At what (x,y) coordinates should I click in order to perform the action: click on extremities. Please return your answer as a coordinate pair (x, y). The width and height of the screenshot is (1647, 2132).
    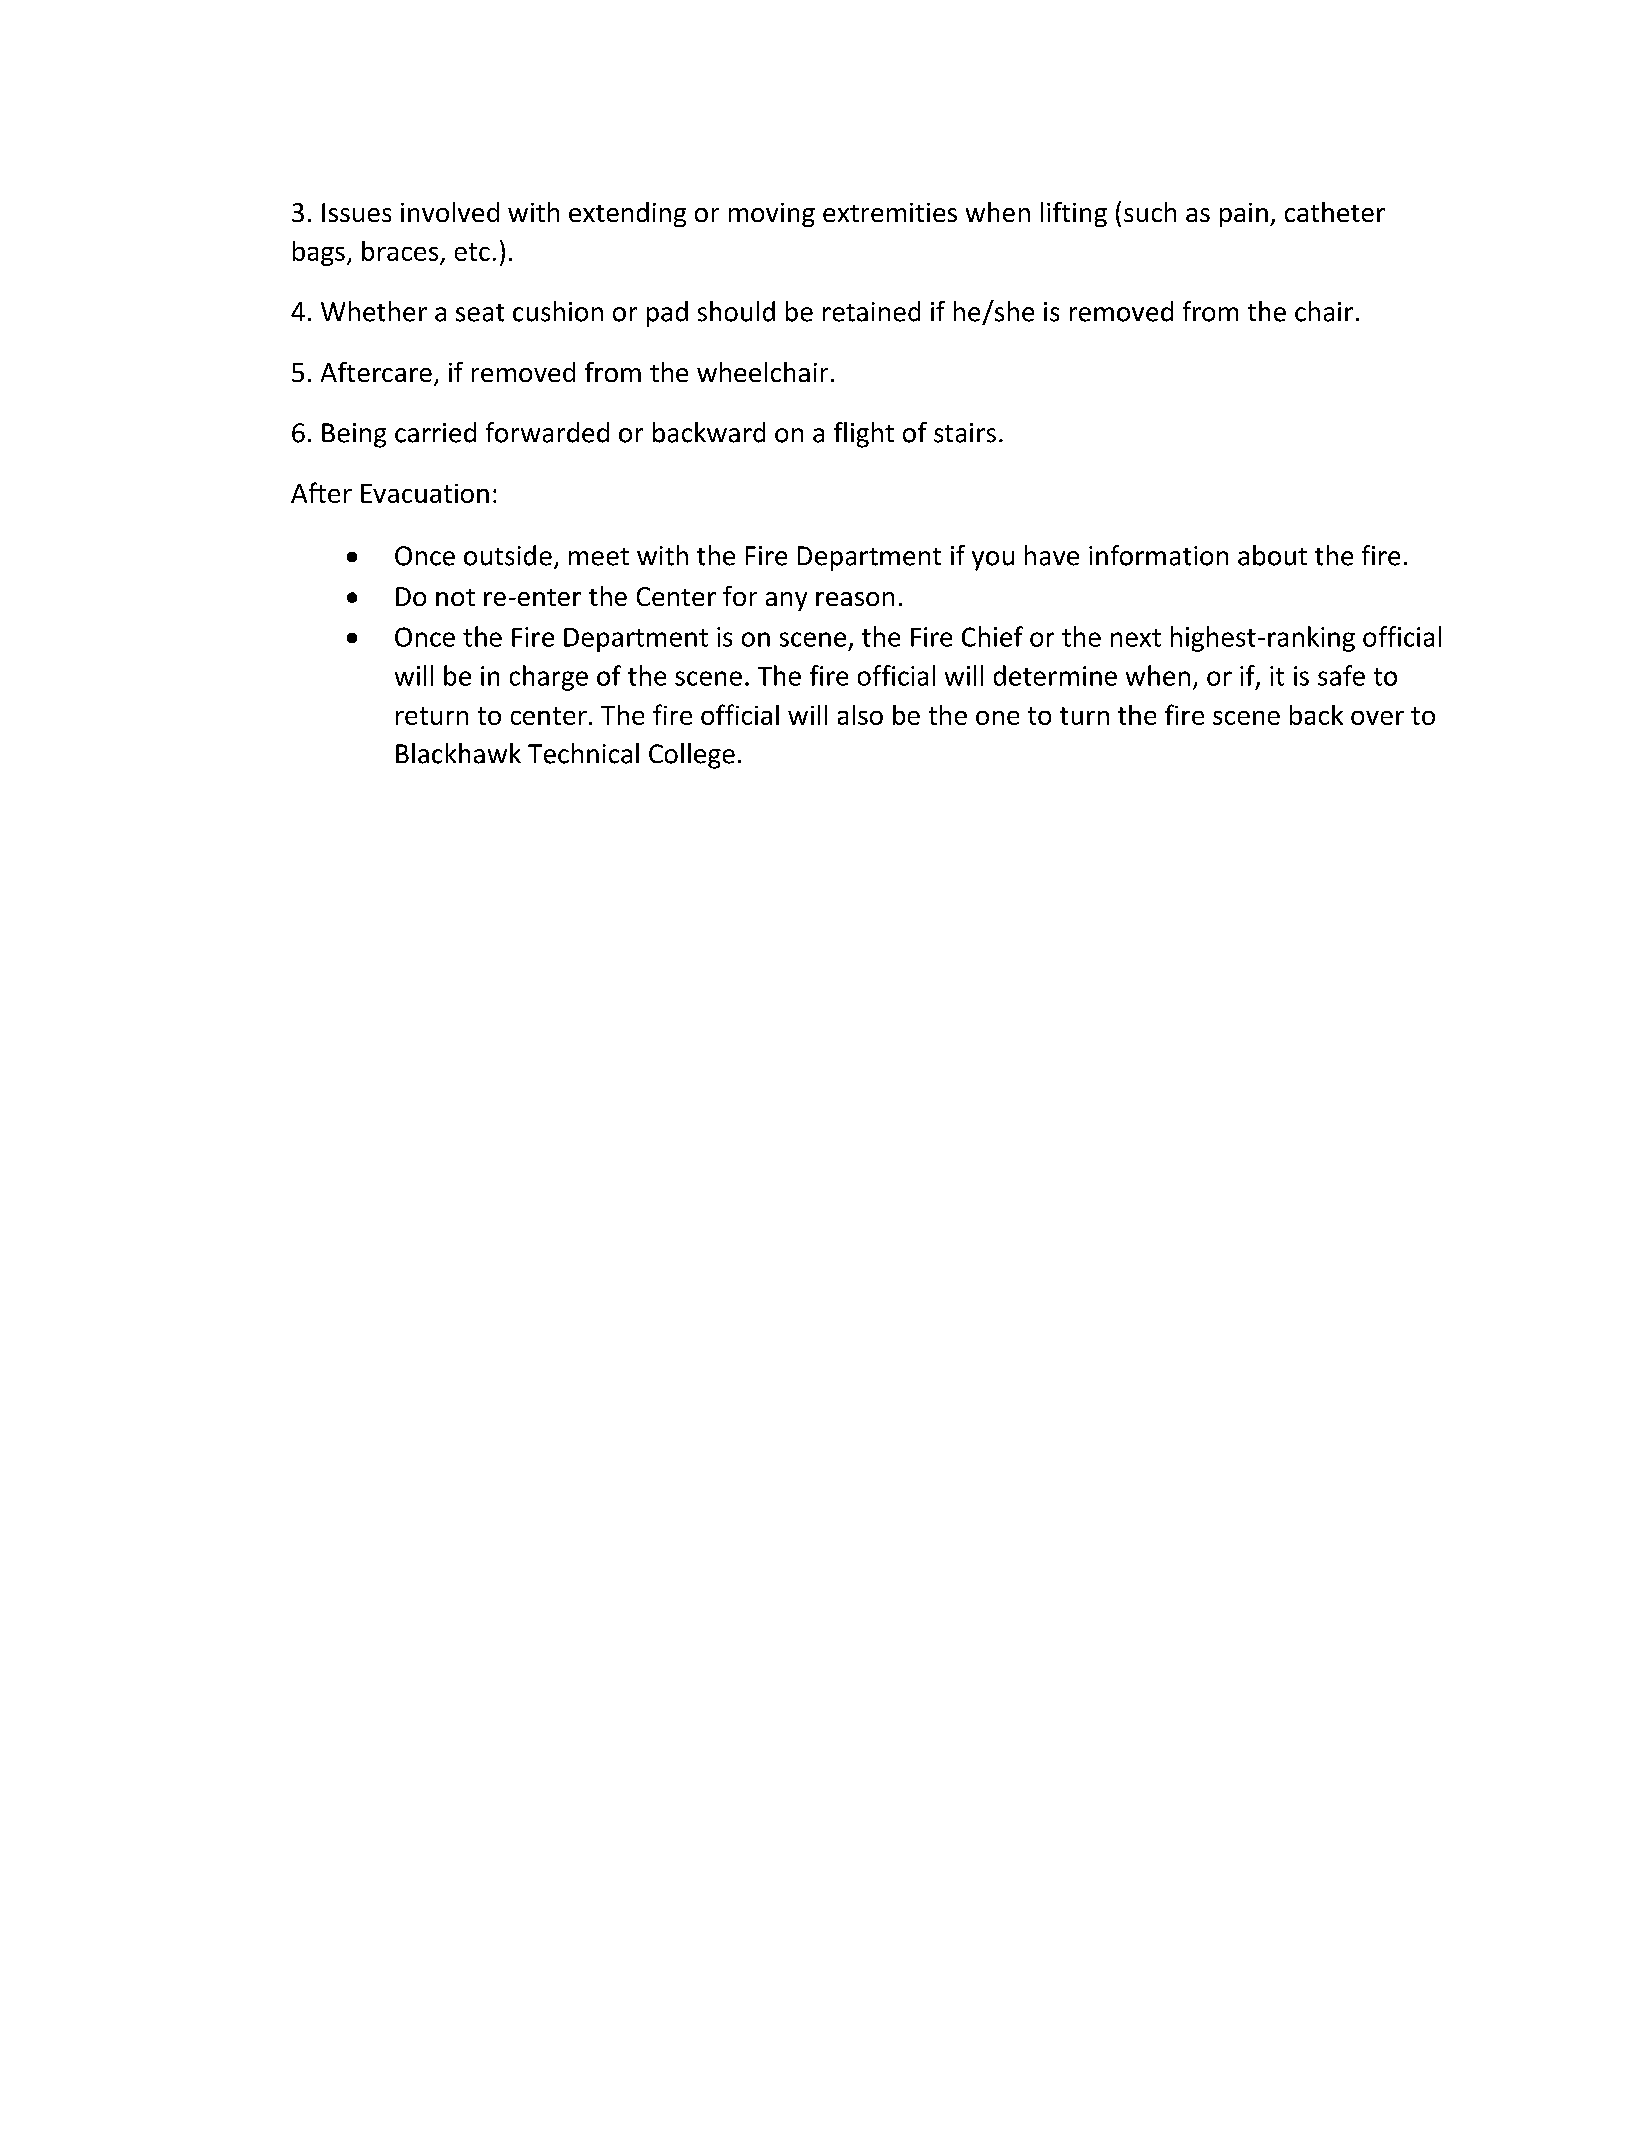
    Looking at the image, I should click on (890, 212).
